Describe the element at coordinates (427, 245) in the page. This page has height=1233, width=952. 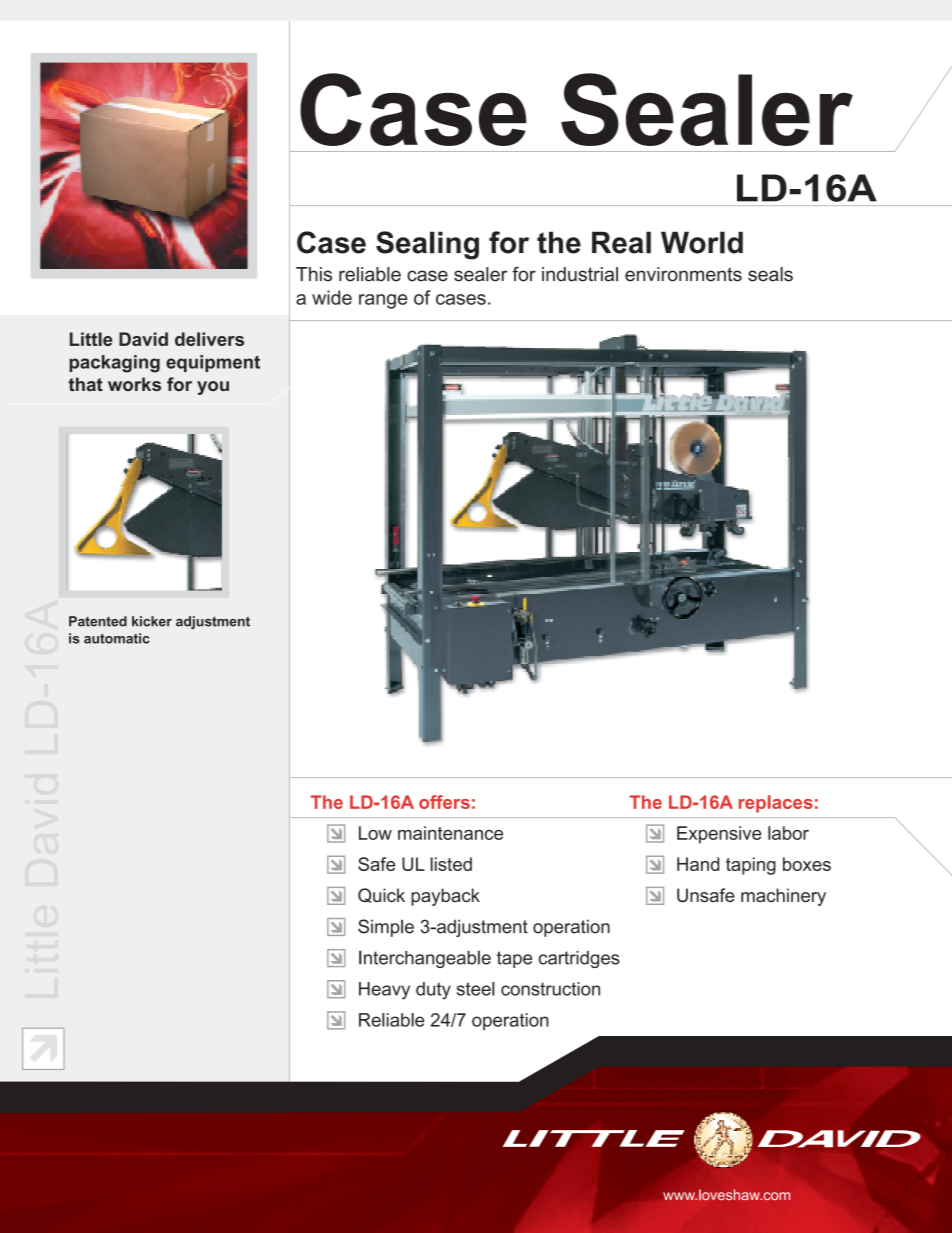
I see `Sealing` at that location.
